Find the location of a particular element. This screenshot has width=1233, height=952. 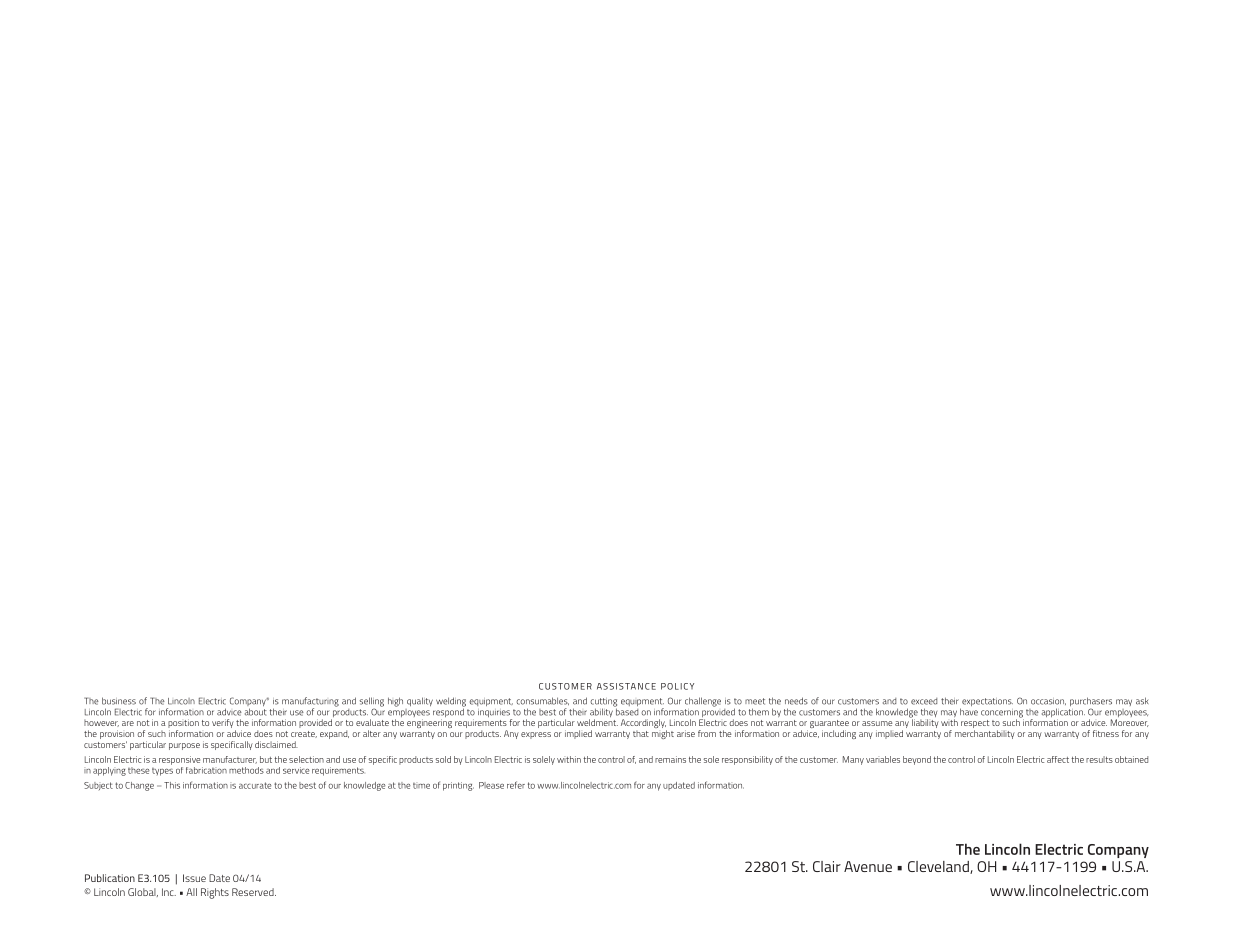

expectations is located at coordinates (986, 703).
